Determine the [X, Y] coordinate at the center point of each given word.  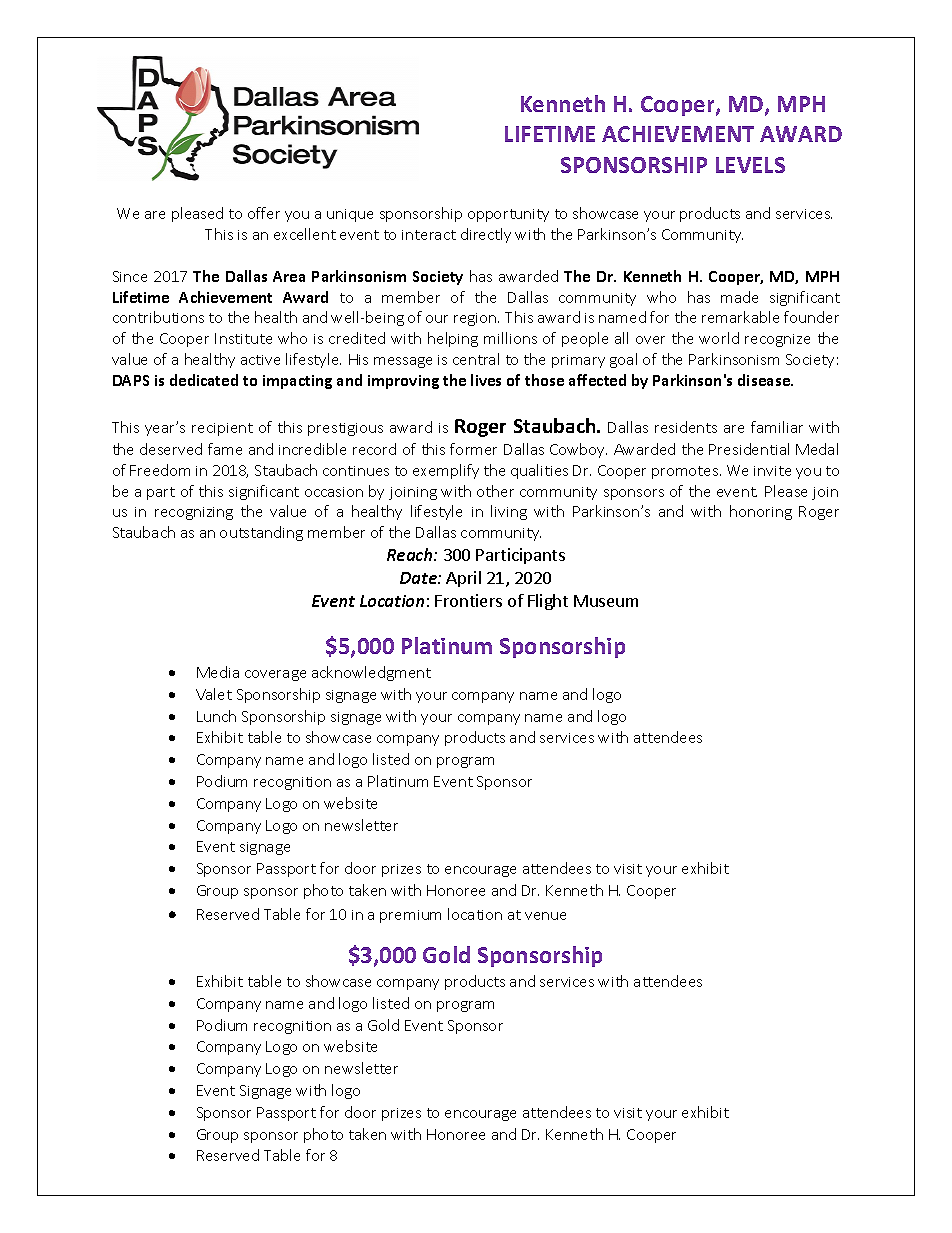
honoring [761, 512]
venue [545, 916]
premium [410, 916]
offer [264, 213]
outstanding [261, 533]
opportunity [508, 215]
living [509, 512]
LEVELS [750, 165]
